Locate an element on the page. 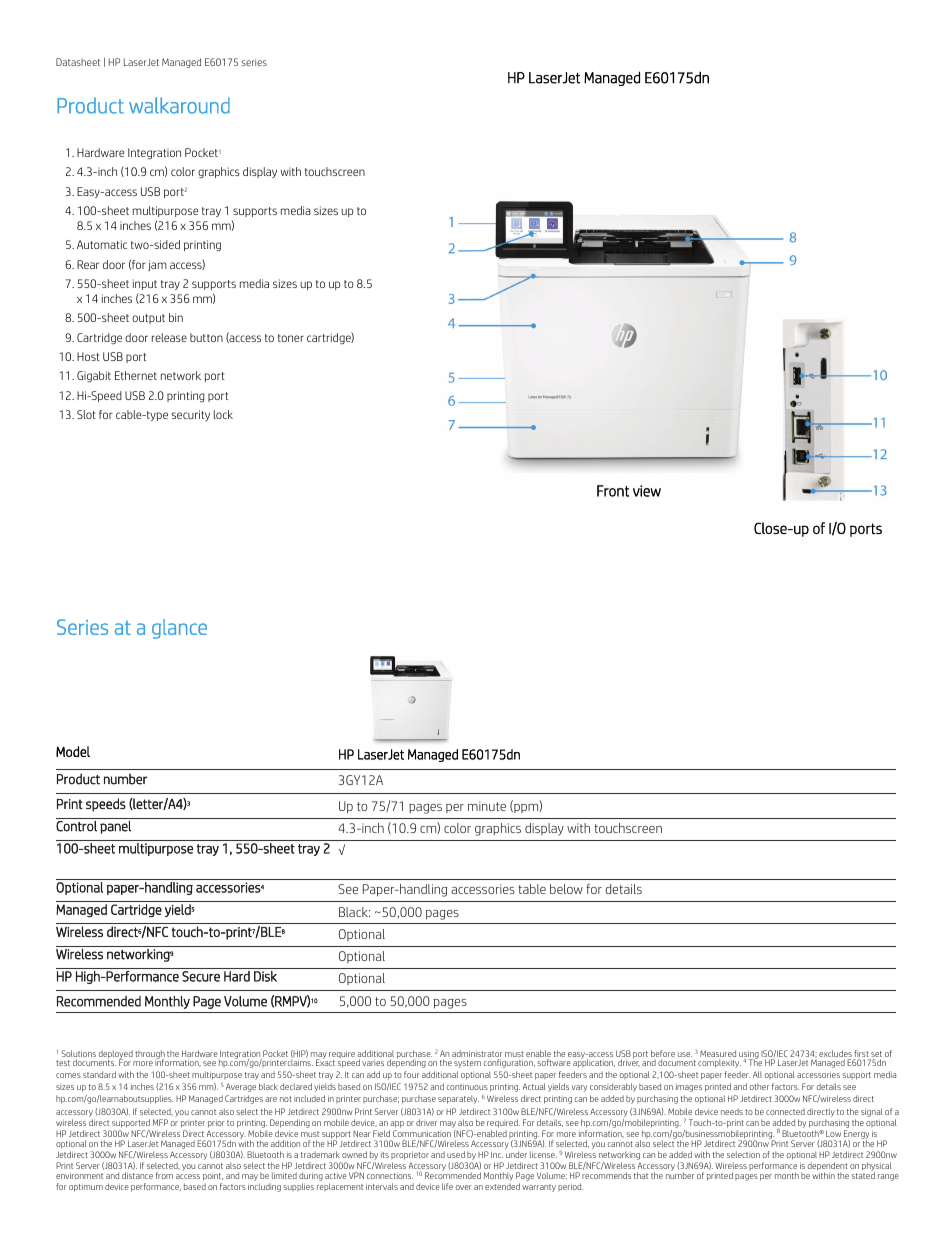 This document has width=952, height=1233. view is located at coordinates (647, 491).
